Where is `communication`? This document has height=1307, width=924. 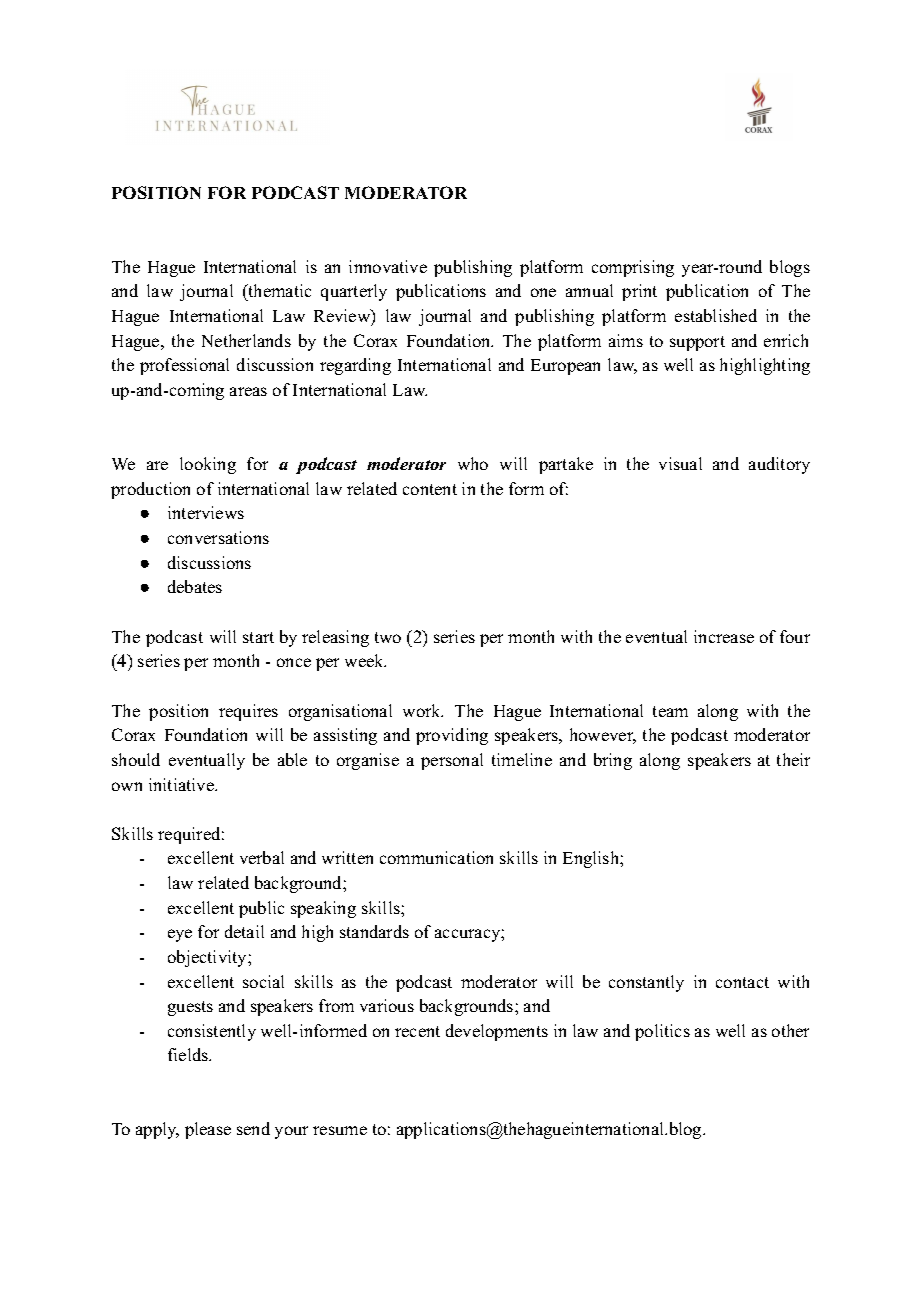
communication is located at coordinates (436, 857).
